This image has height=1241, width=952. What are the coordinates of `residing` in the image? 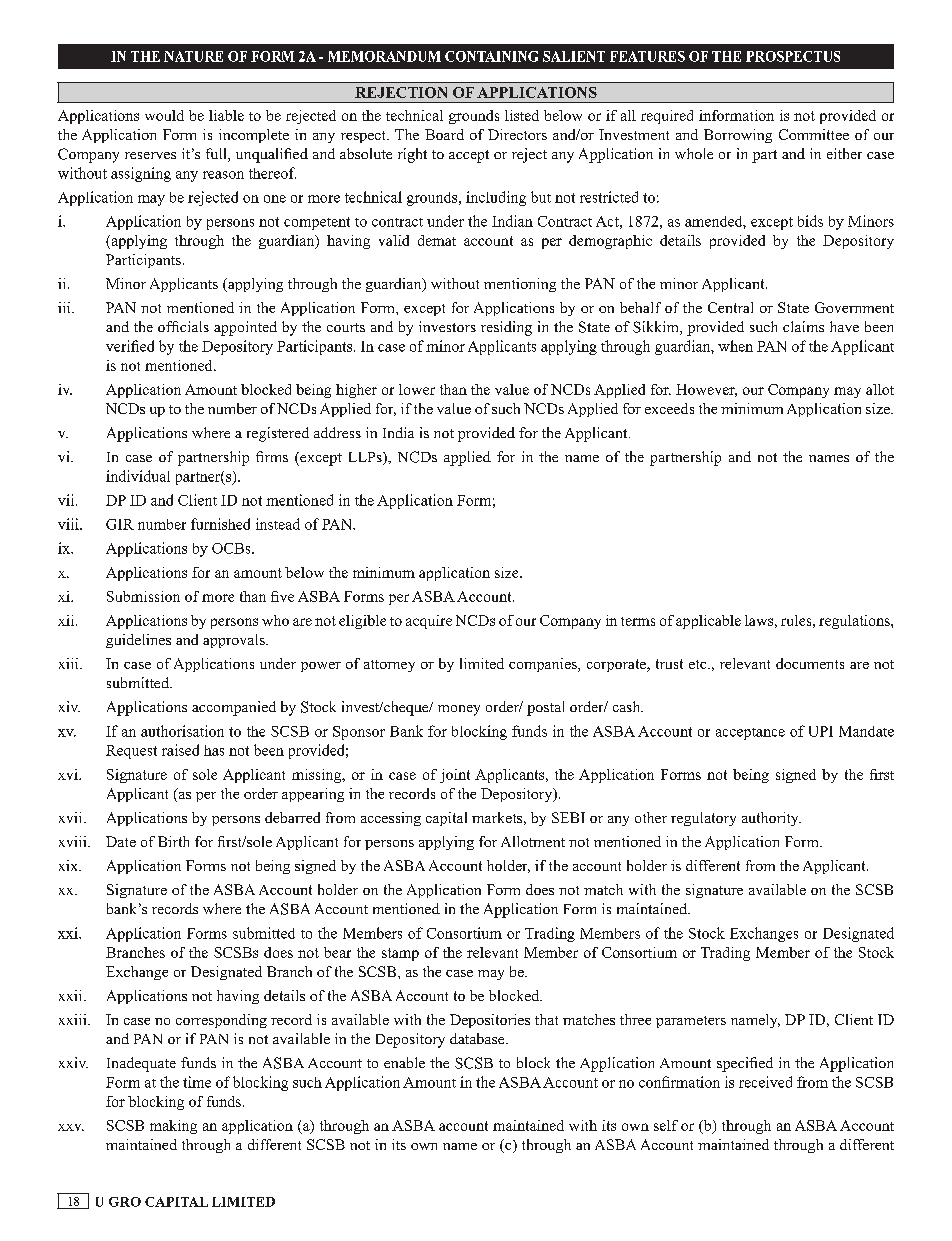 It's located at (506, 328).
